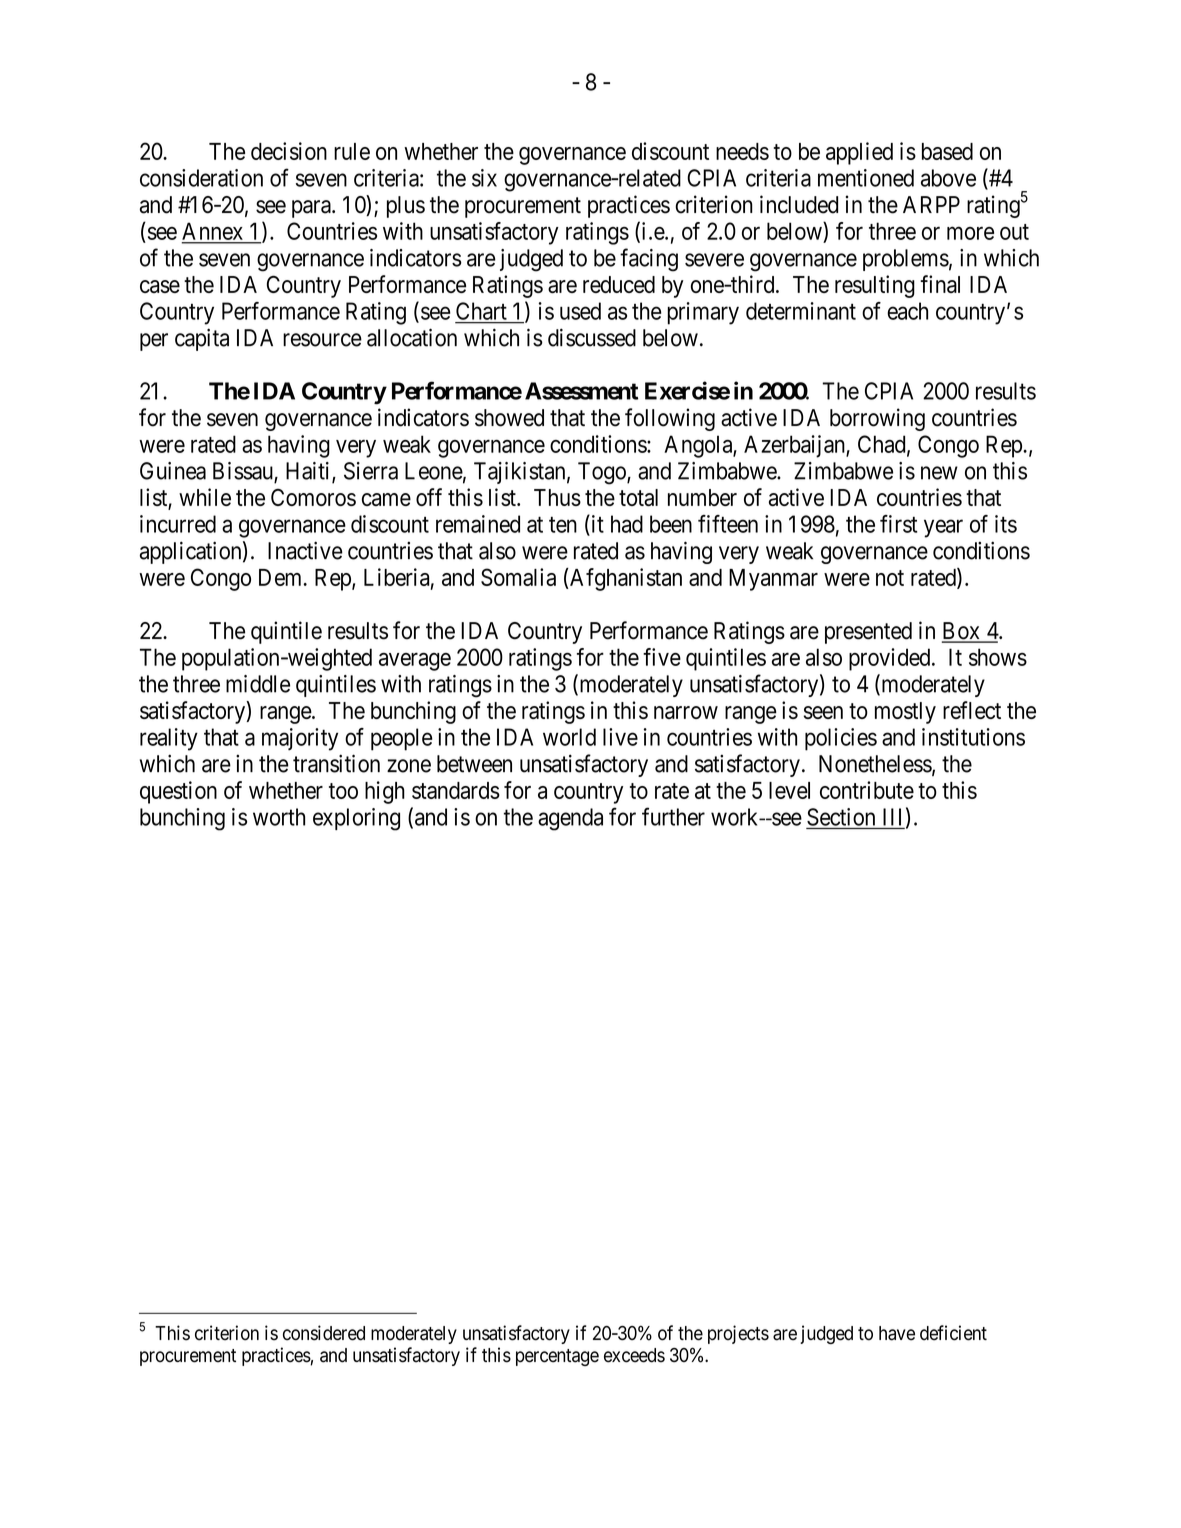  Describe the element at coordinates (484, 178) in the screenshot. I see `six` at that location.
